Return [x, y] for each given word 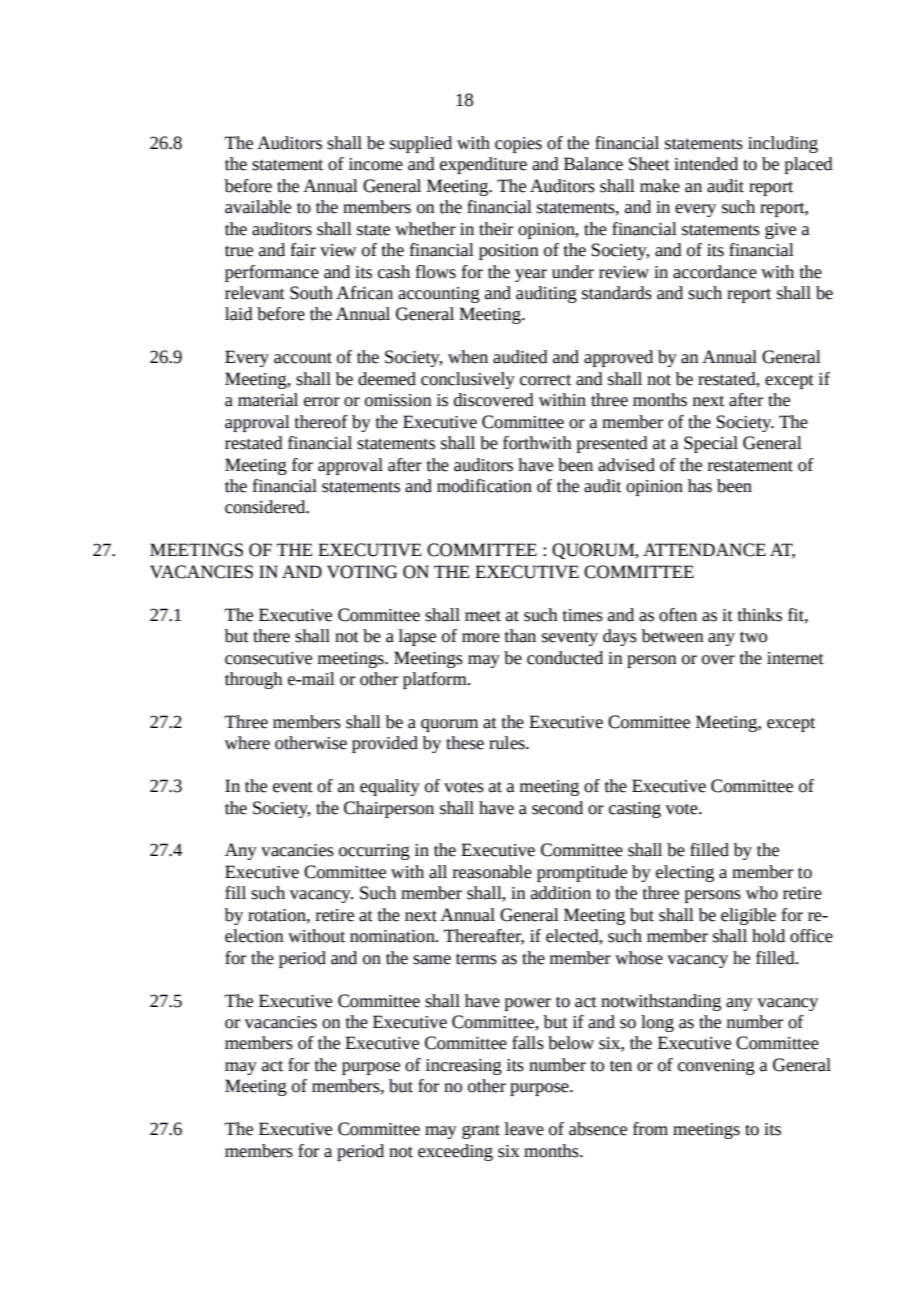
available [258, 207]
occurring [374, 852]
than [520, 636]
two [753, 637]
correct [545, 380]
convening [716, 1067]
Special [711, 444]
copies [518, 145]
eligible [748, 916]
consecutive [268, 658]
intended [706, 164]
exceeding [455, 1152]
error [322, 402]
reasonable [492, 872]
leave [524, 1129]
